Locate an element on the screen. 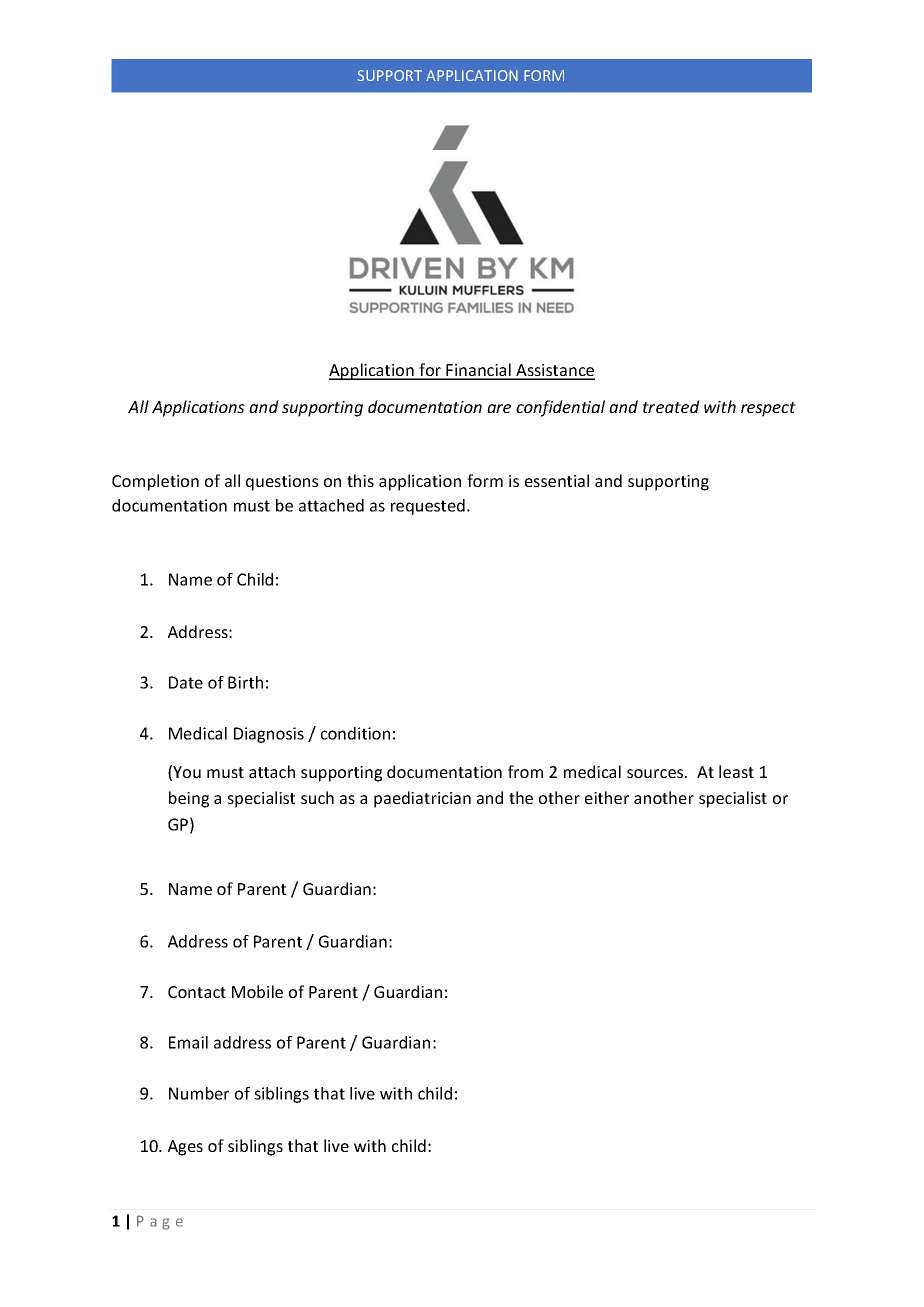 Image resolution: width=924 pixels, height=1307 pixels. condition is located at coordinates (355, 733).
